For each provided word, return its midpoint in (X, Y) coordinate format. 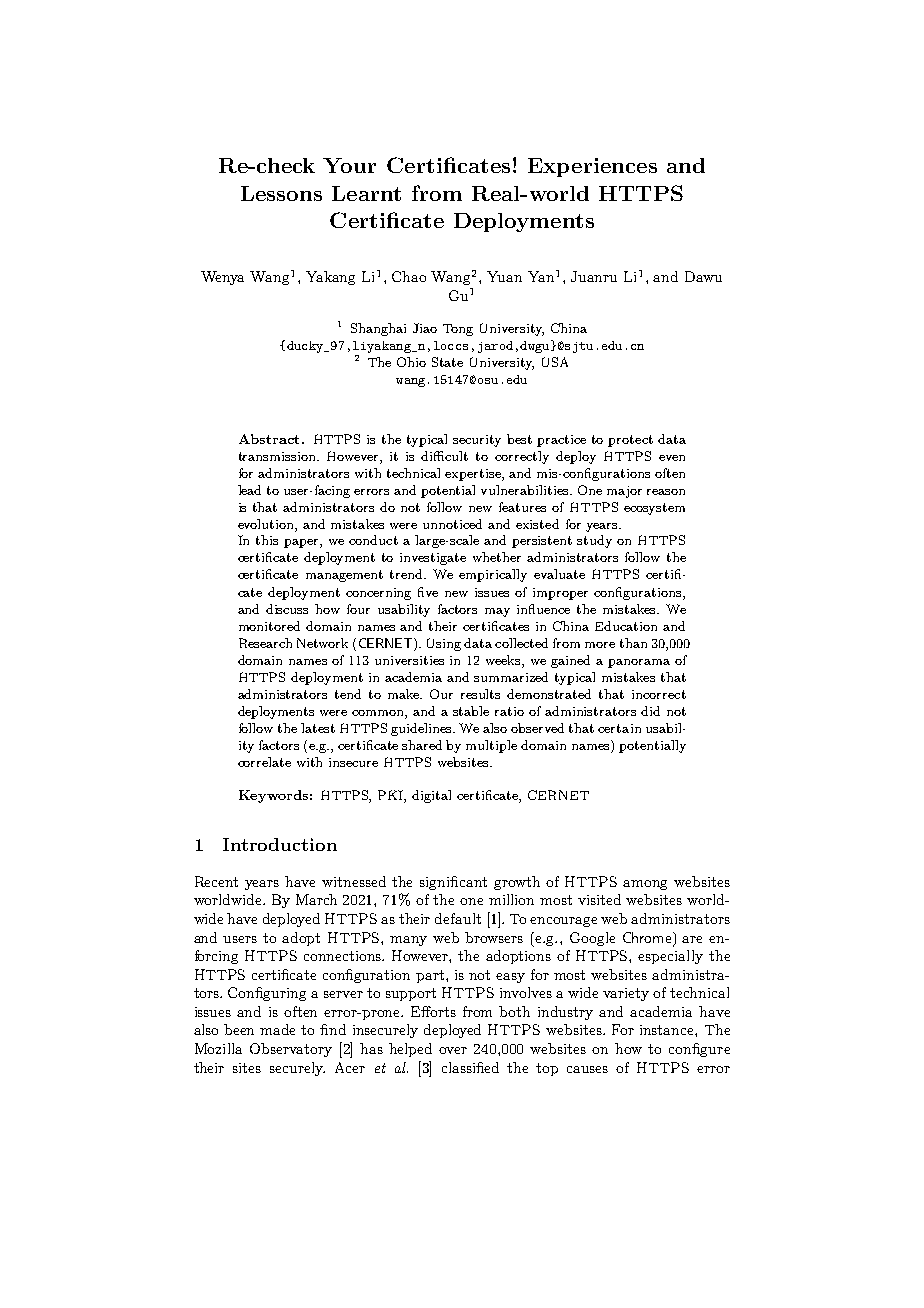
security (477, 441)
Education (626, 626)
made (277, 1029)
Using (444, 644)
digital (431, 796)
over (453, 1050)
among (645, 885)
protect (630, 441)
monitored (269, 626)
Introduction (280, 844)
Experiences (592, 167)
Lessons (281, 193)
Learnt (366, 193)
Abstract (269, 439)
